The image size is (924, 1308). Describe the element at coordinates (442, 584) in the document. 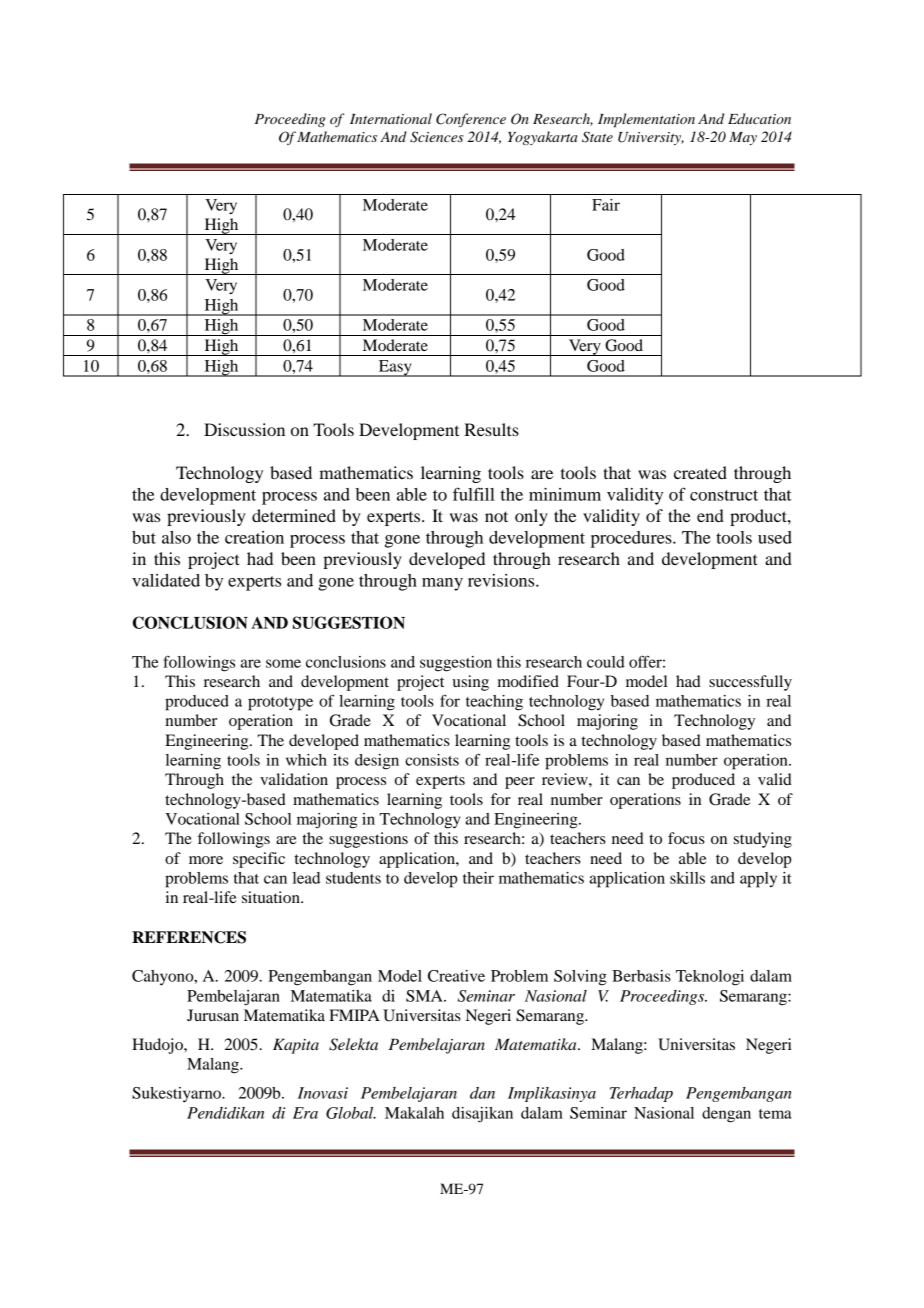

I see `many` at that location.
